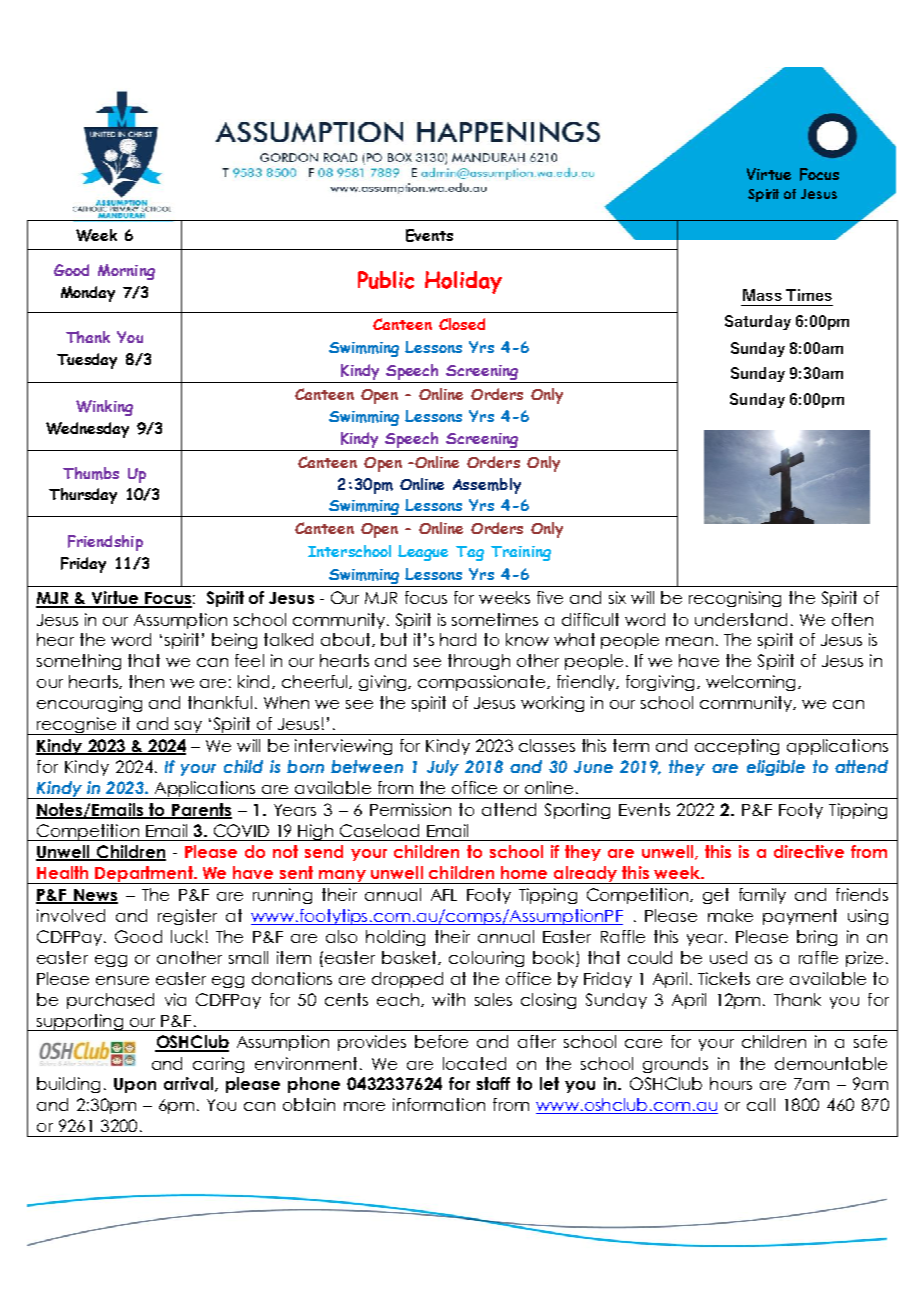 This page has height=1308, width=924. What do you see at coordinates (735, 599) in the page?
I see `recognising` at bounding box center [735, 599].
